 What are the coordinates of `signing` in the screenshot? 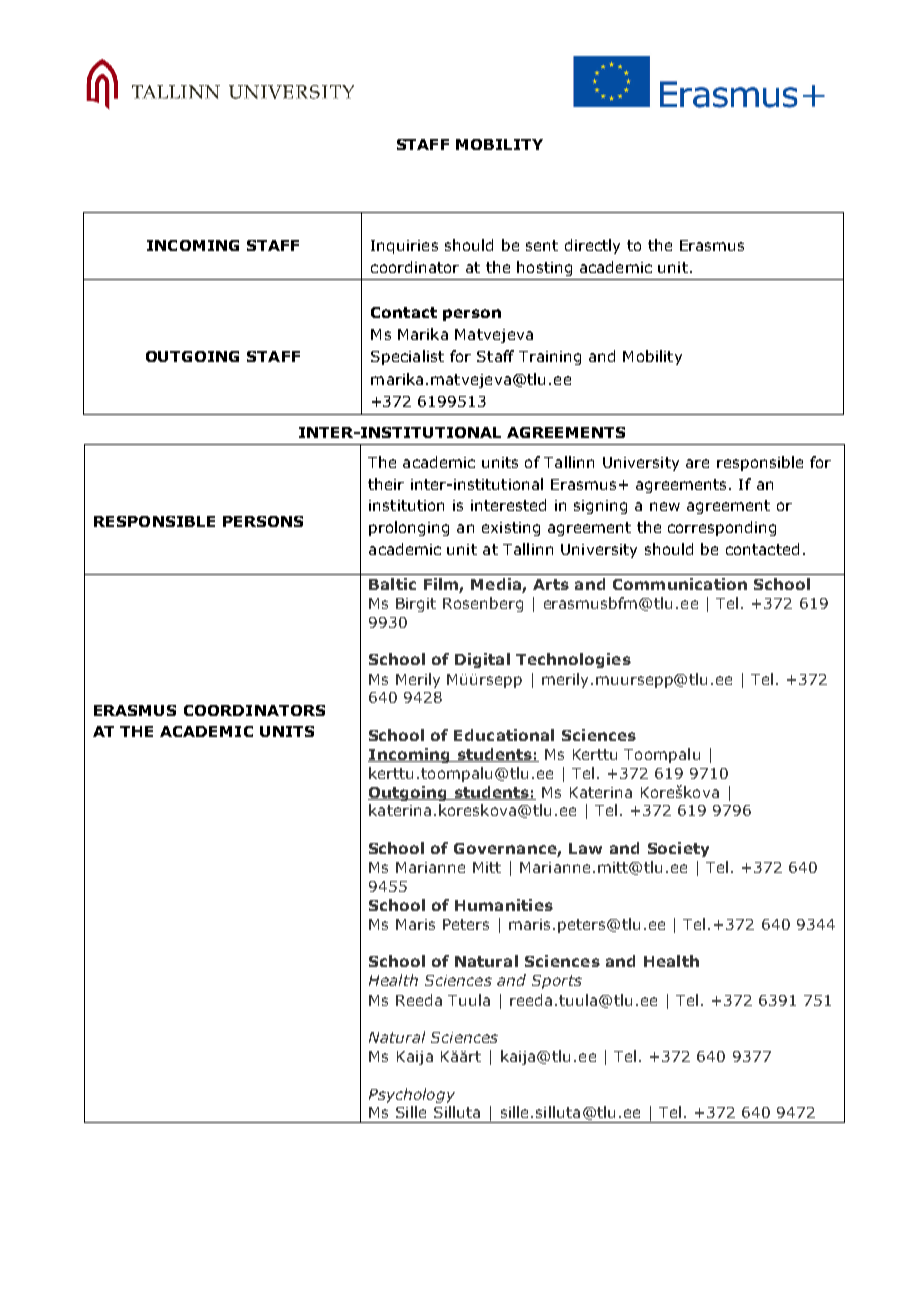 It's located at (600, 507).
